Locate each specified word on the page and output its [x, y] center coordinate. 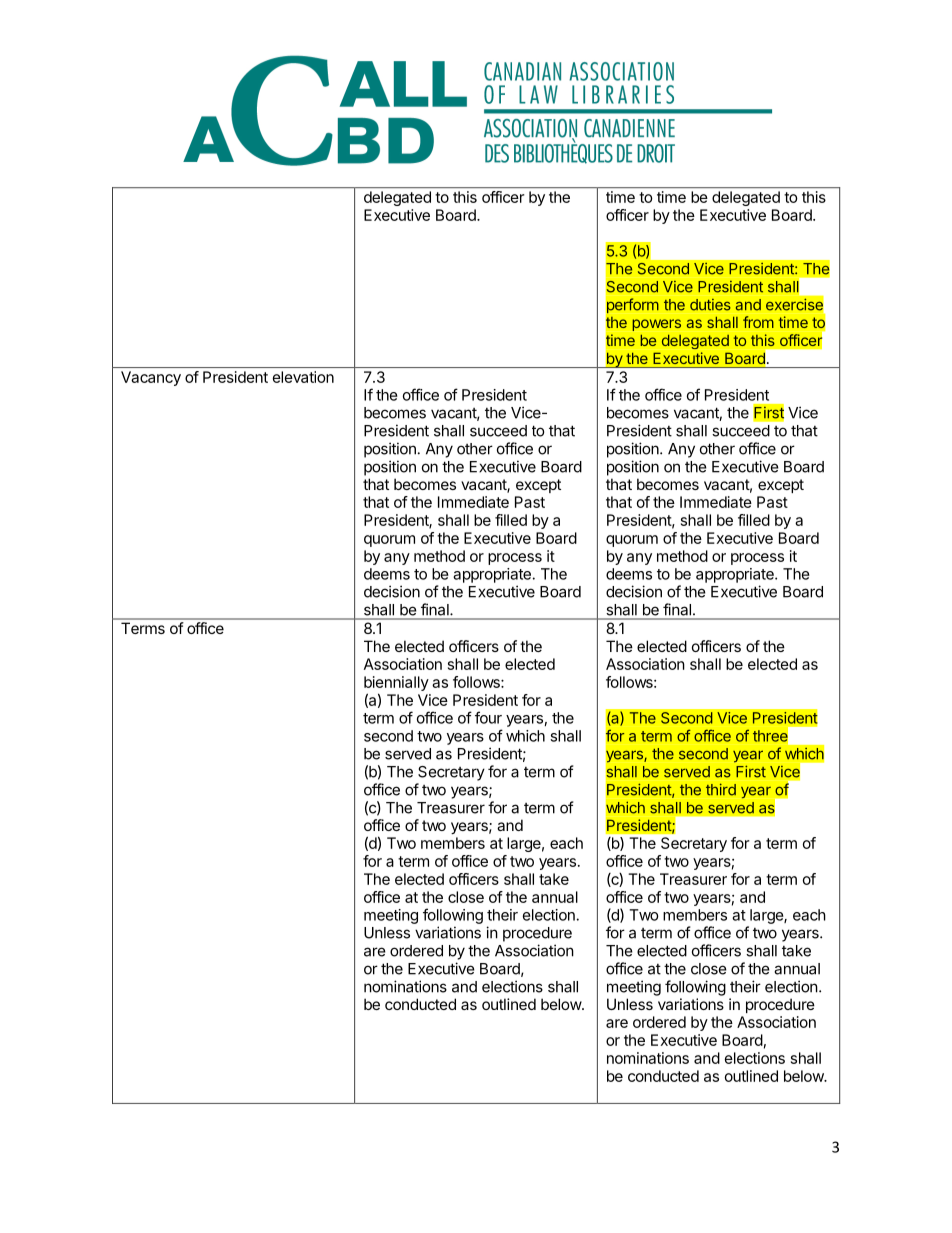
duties [710, 305]
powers [656, 325]
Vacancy [151, 378]
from [758, 322]
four [488, 717]
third [721, 789]
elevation [303, 377]
